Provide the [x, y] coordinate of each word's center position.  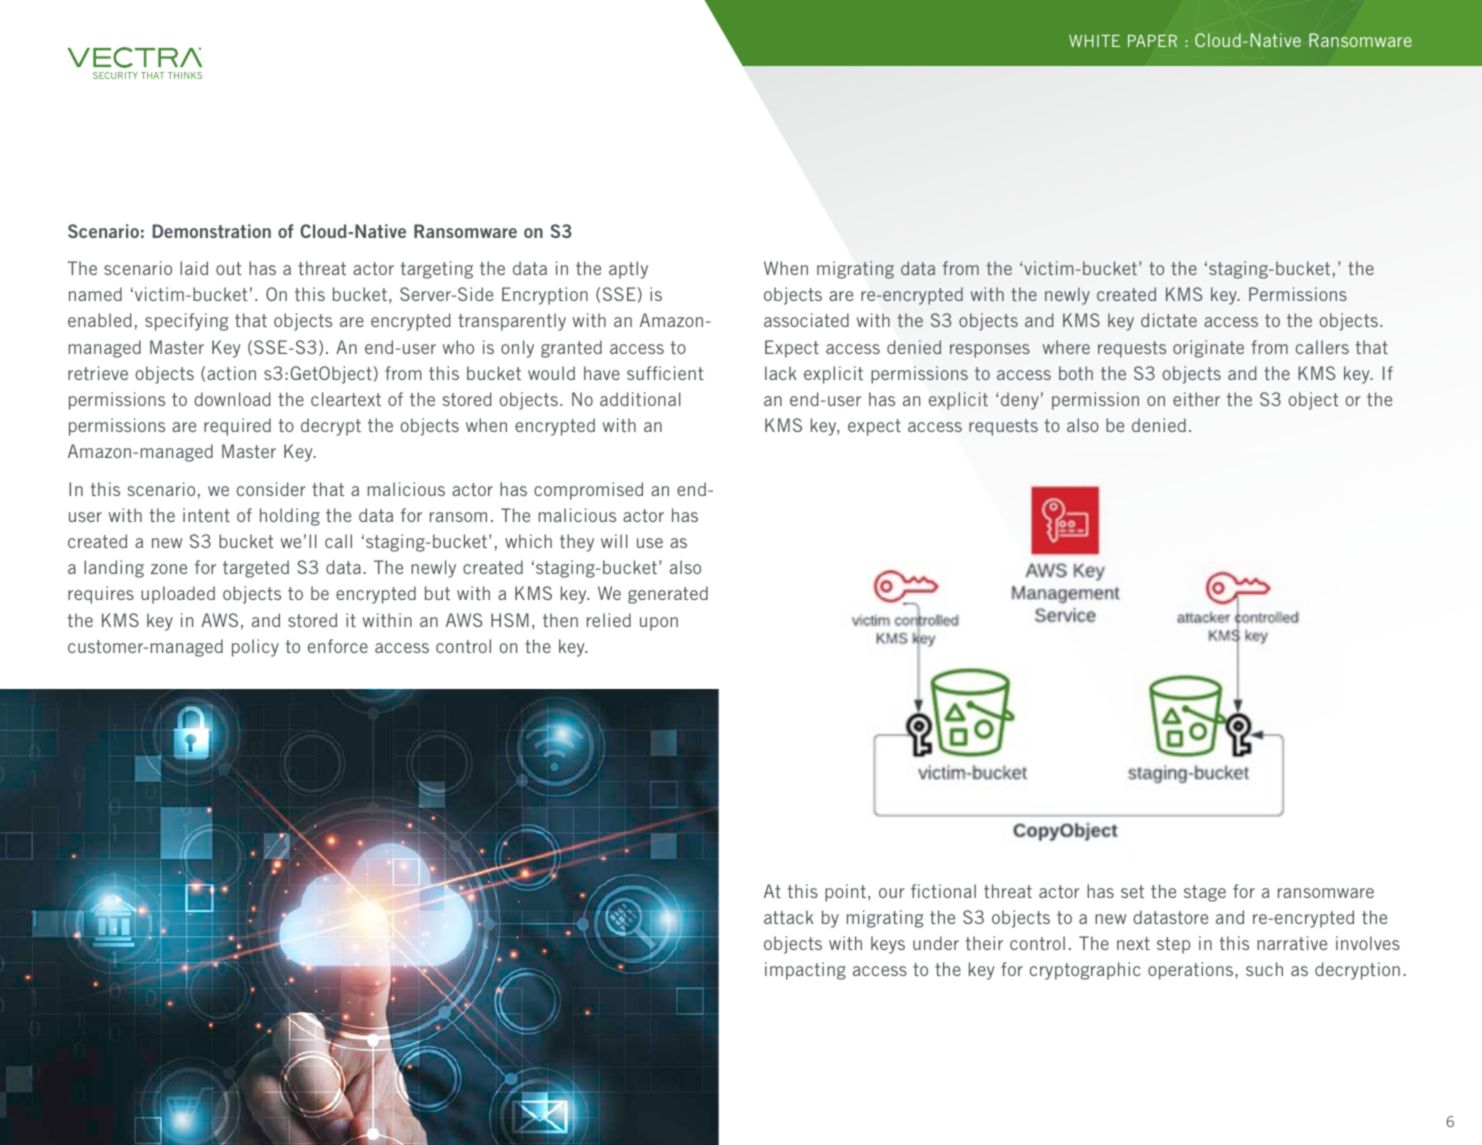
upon [659, 624]
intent [206, 515]
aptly [628, 270]
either [1196, 399]
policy [255, 648]
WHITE [1094, 41]
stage [1205, 893]
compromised [588, 491]
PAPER [1152, 41]
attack [789, 917]
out [229, 268]
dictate [1169, 320]
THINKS [185, 75]
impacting [805, 971]
